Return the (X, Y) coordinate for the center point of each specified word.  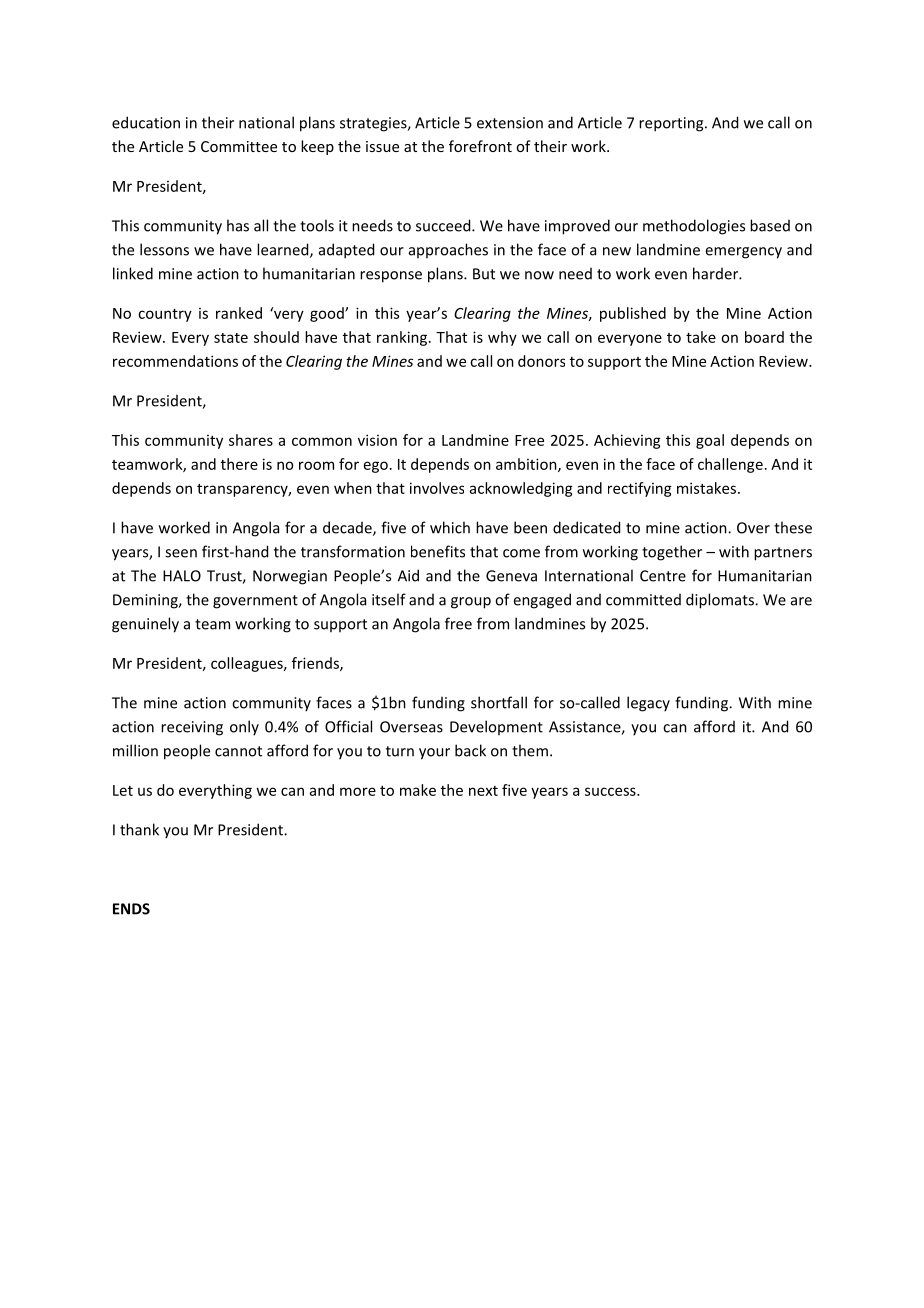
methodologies (694, 227)
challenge (730, 465)
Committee (239, 146)
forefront (480, 146)
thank (139, 829)
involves (437, 488)
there (239, 464)
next (483, 791)
